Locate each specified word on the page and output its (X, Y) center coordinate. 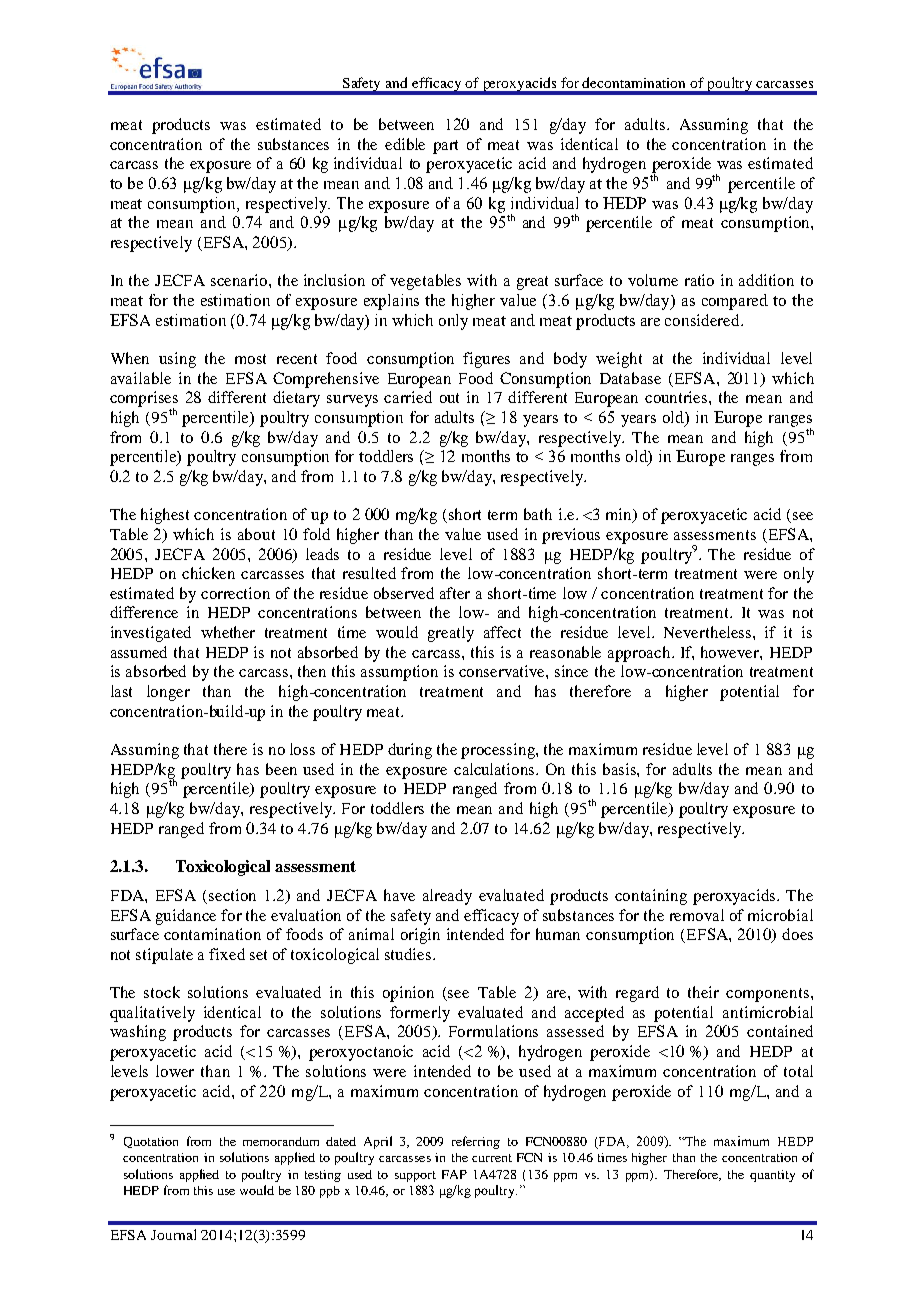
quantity (772, 1176)
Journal (173, 1234)
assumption (399, 673)
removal (697, 915)
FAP (454, 1174)
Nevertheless (709, 632)
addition (766, 280)
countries (677, 397)
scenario (240, 280)
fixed (227, 954)
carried (408, 397)
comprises (144, 400)
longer (168, 693)
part (445, 147)
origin (420, 936)
